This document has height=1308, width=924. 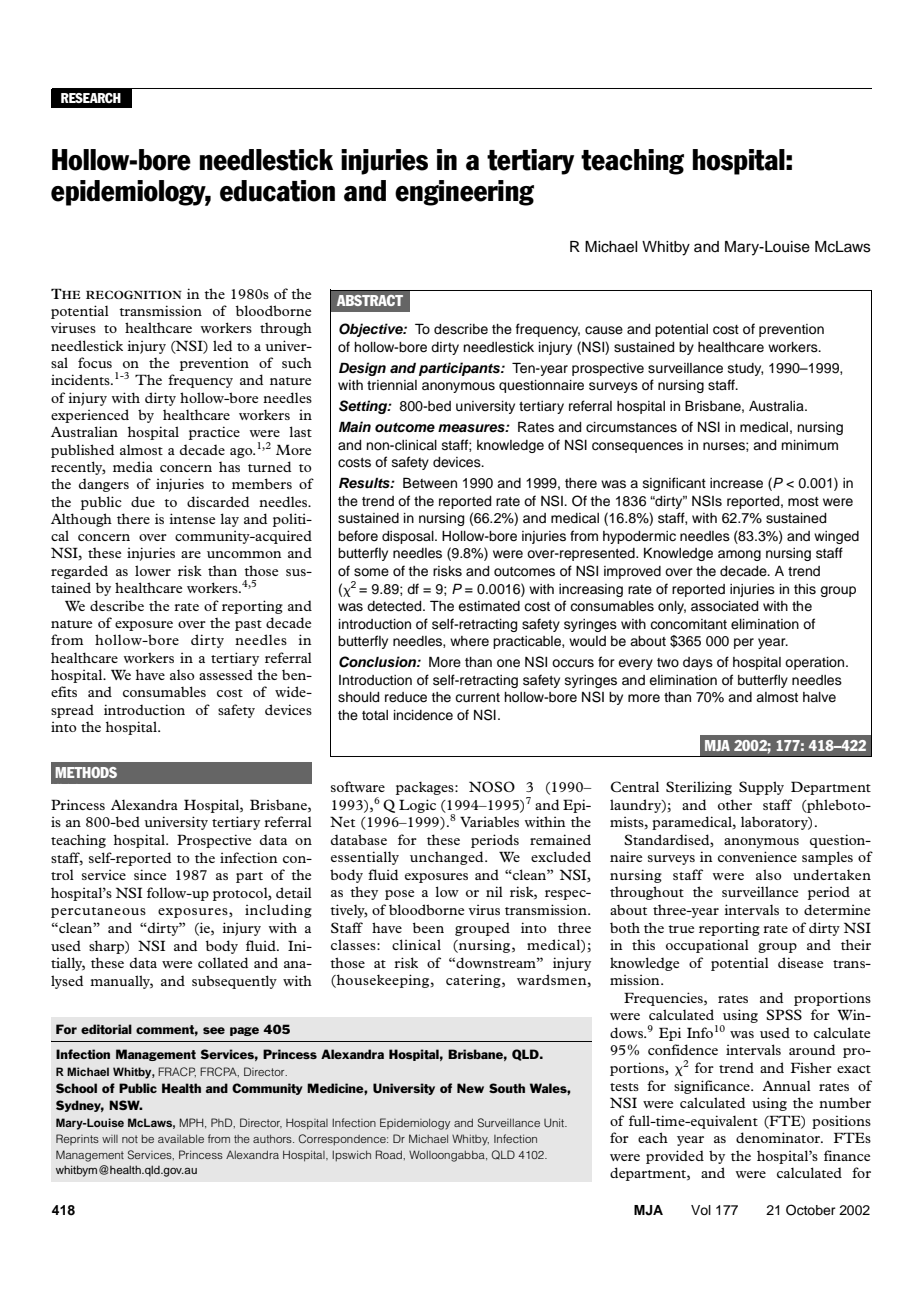 I want to click on Road, so click(x=390, y=1154).
